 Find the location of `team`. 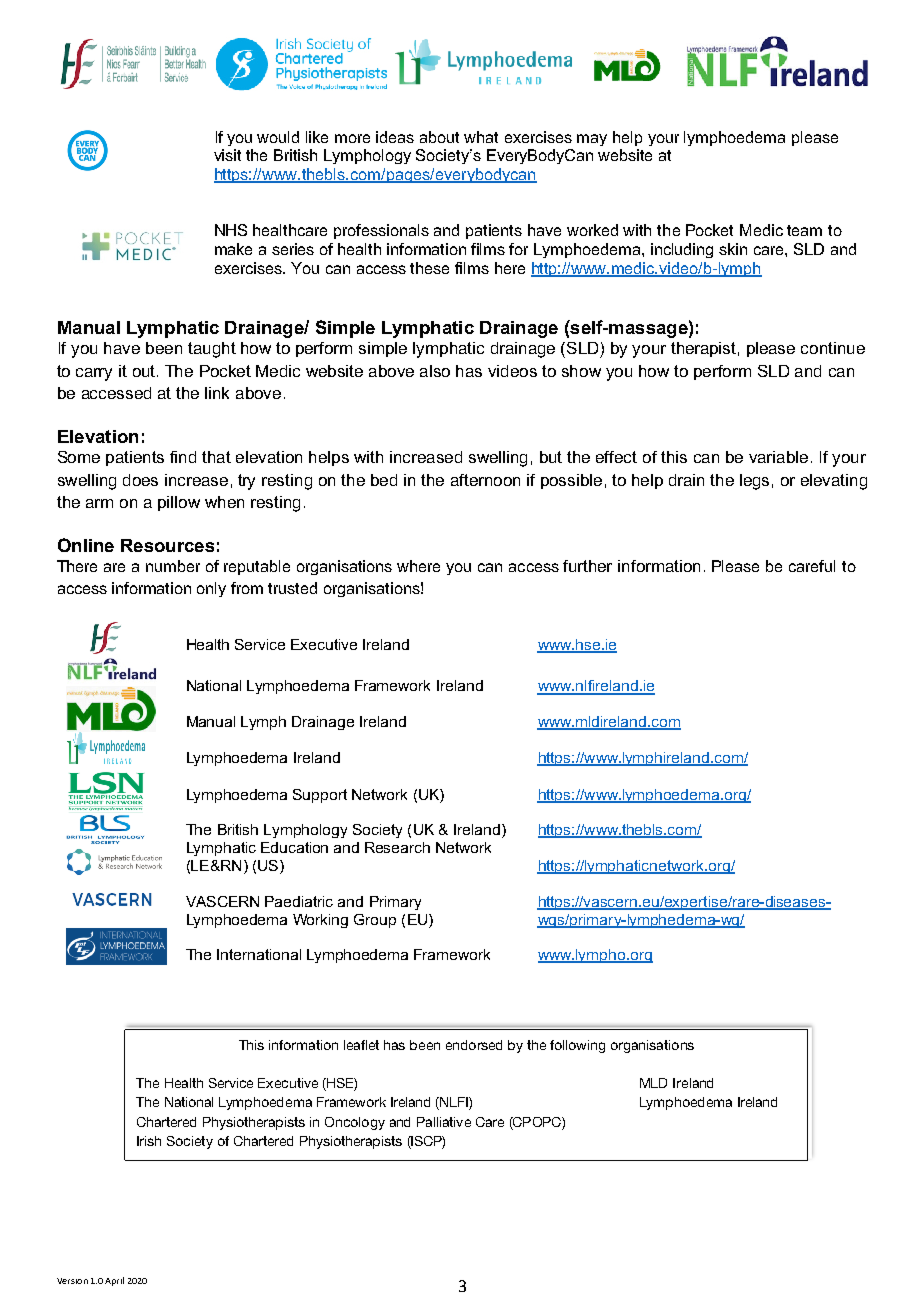

team is located at coordinates (804, 230).
